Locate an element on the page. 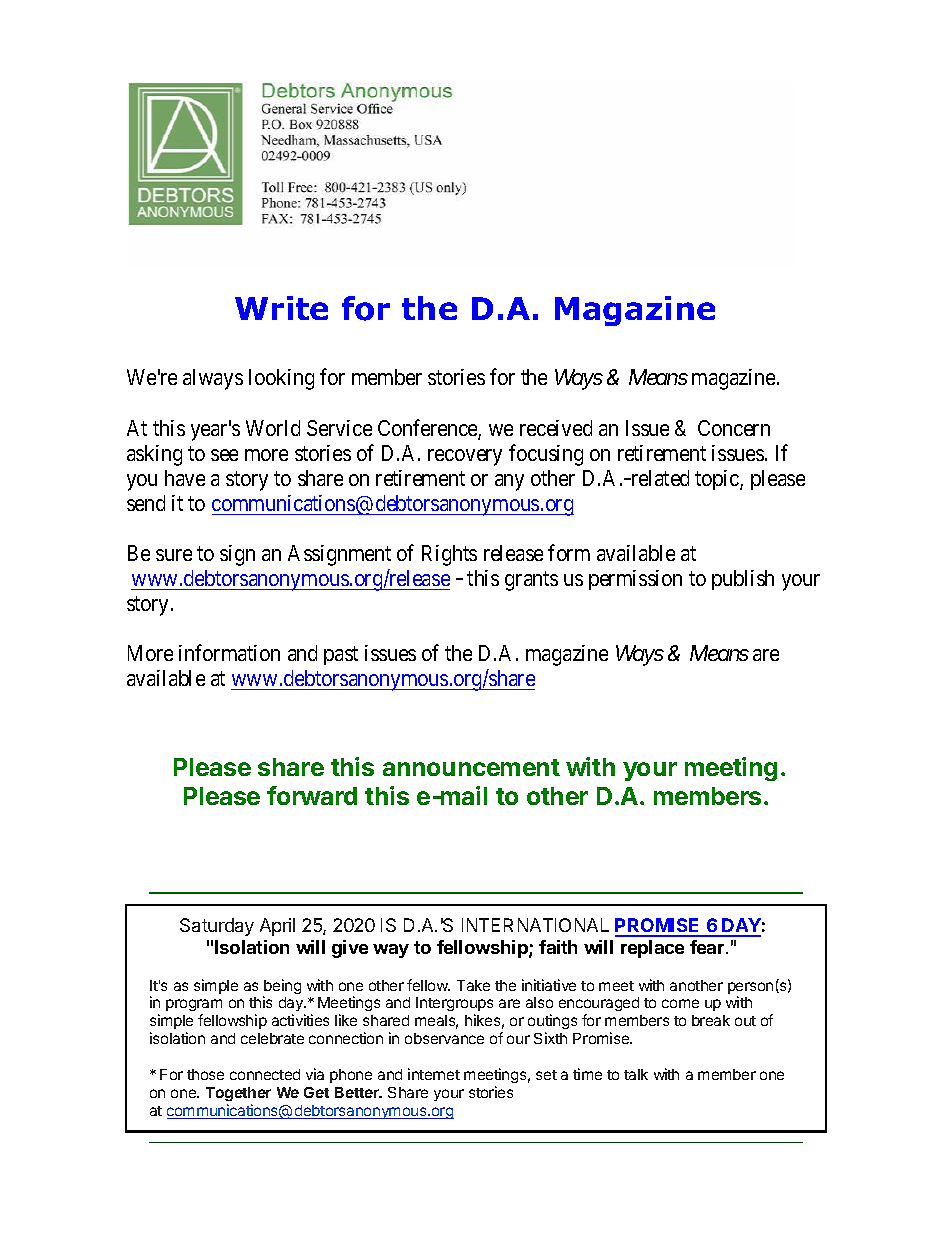  internet is located at coordinates (434, 1074).
